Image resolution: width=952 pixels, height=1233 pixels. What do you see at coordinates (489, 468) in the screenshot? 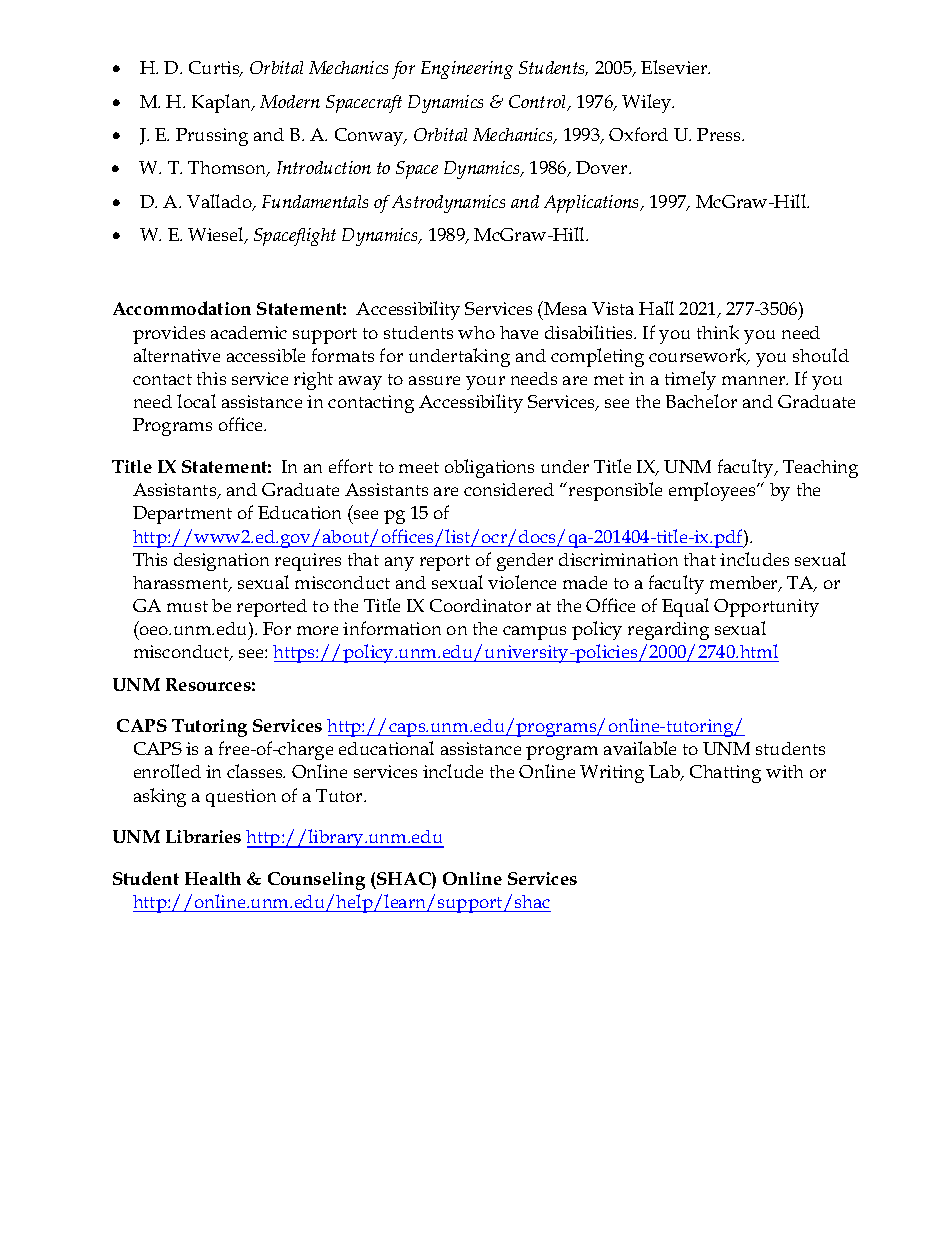
I see `obligations` at bounding box center [489, 468].
